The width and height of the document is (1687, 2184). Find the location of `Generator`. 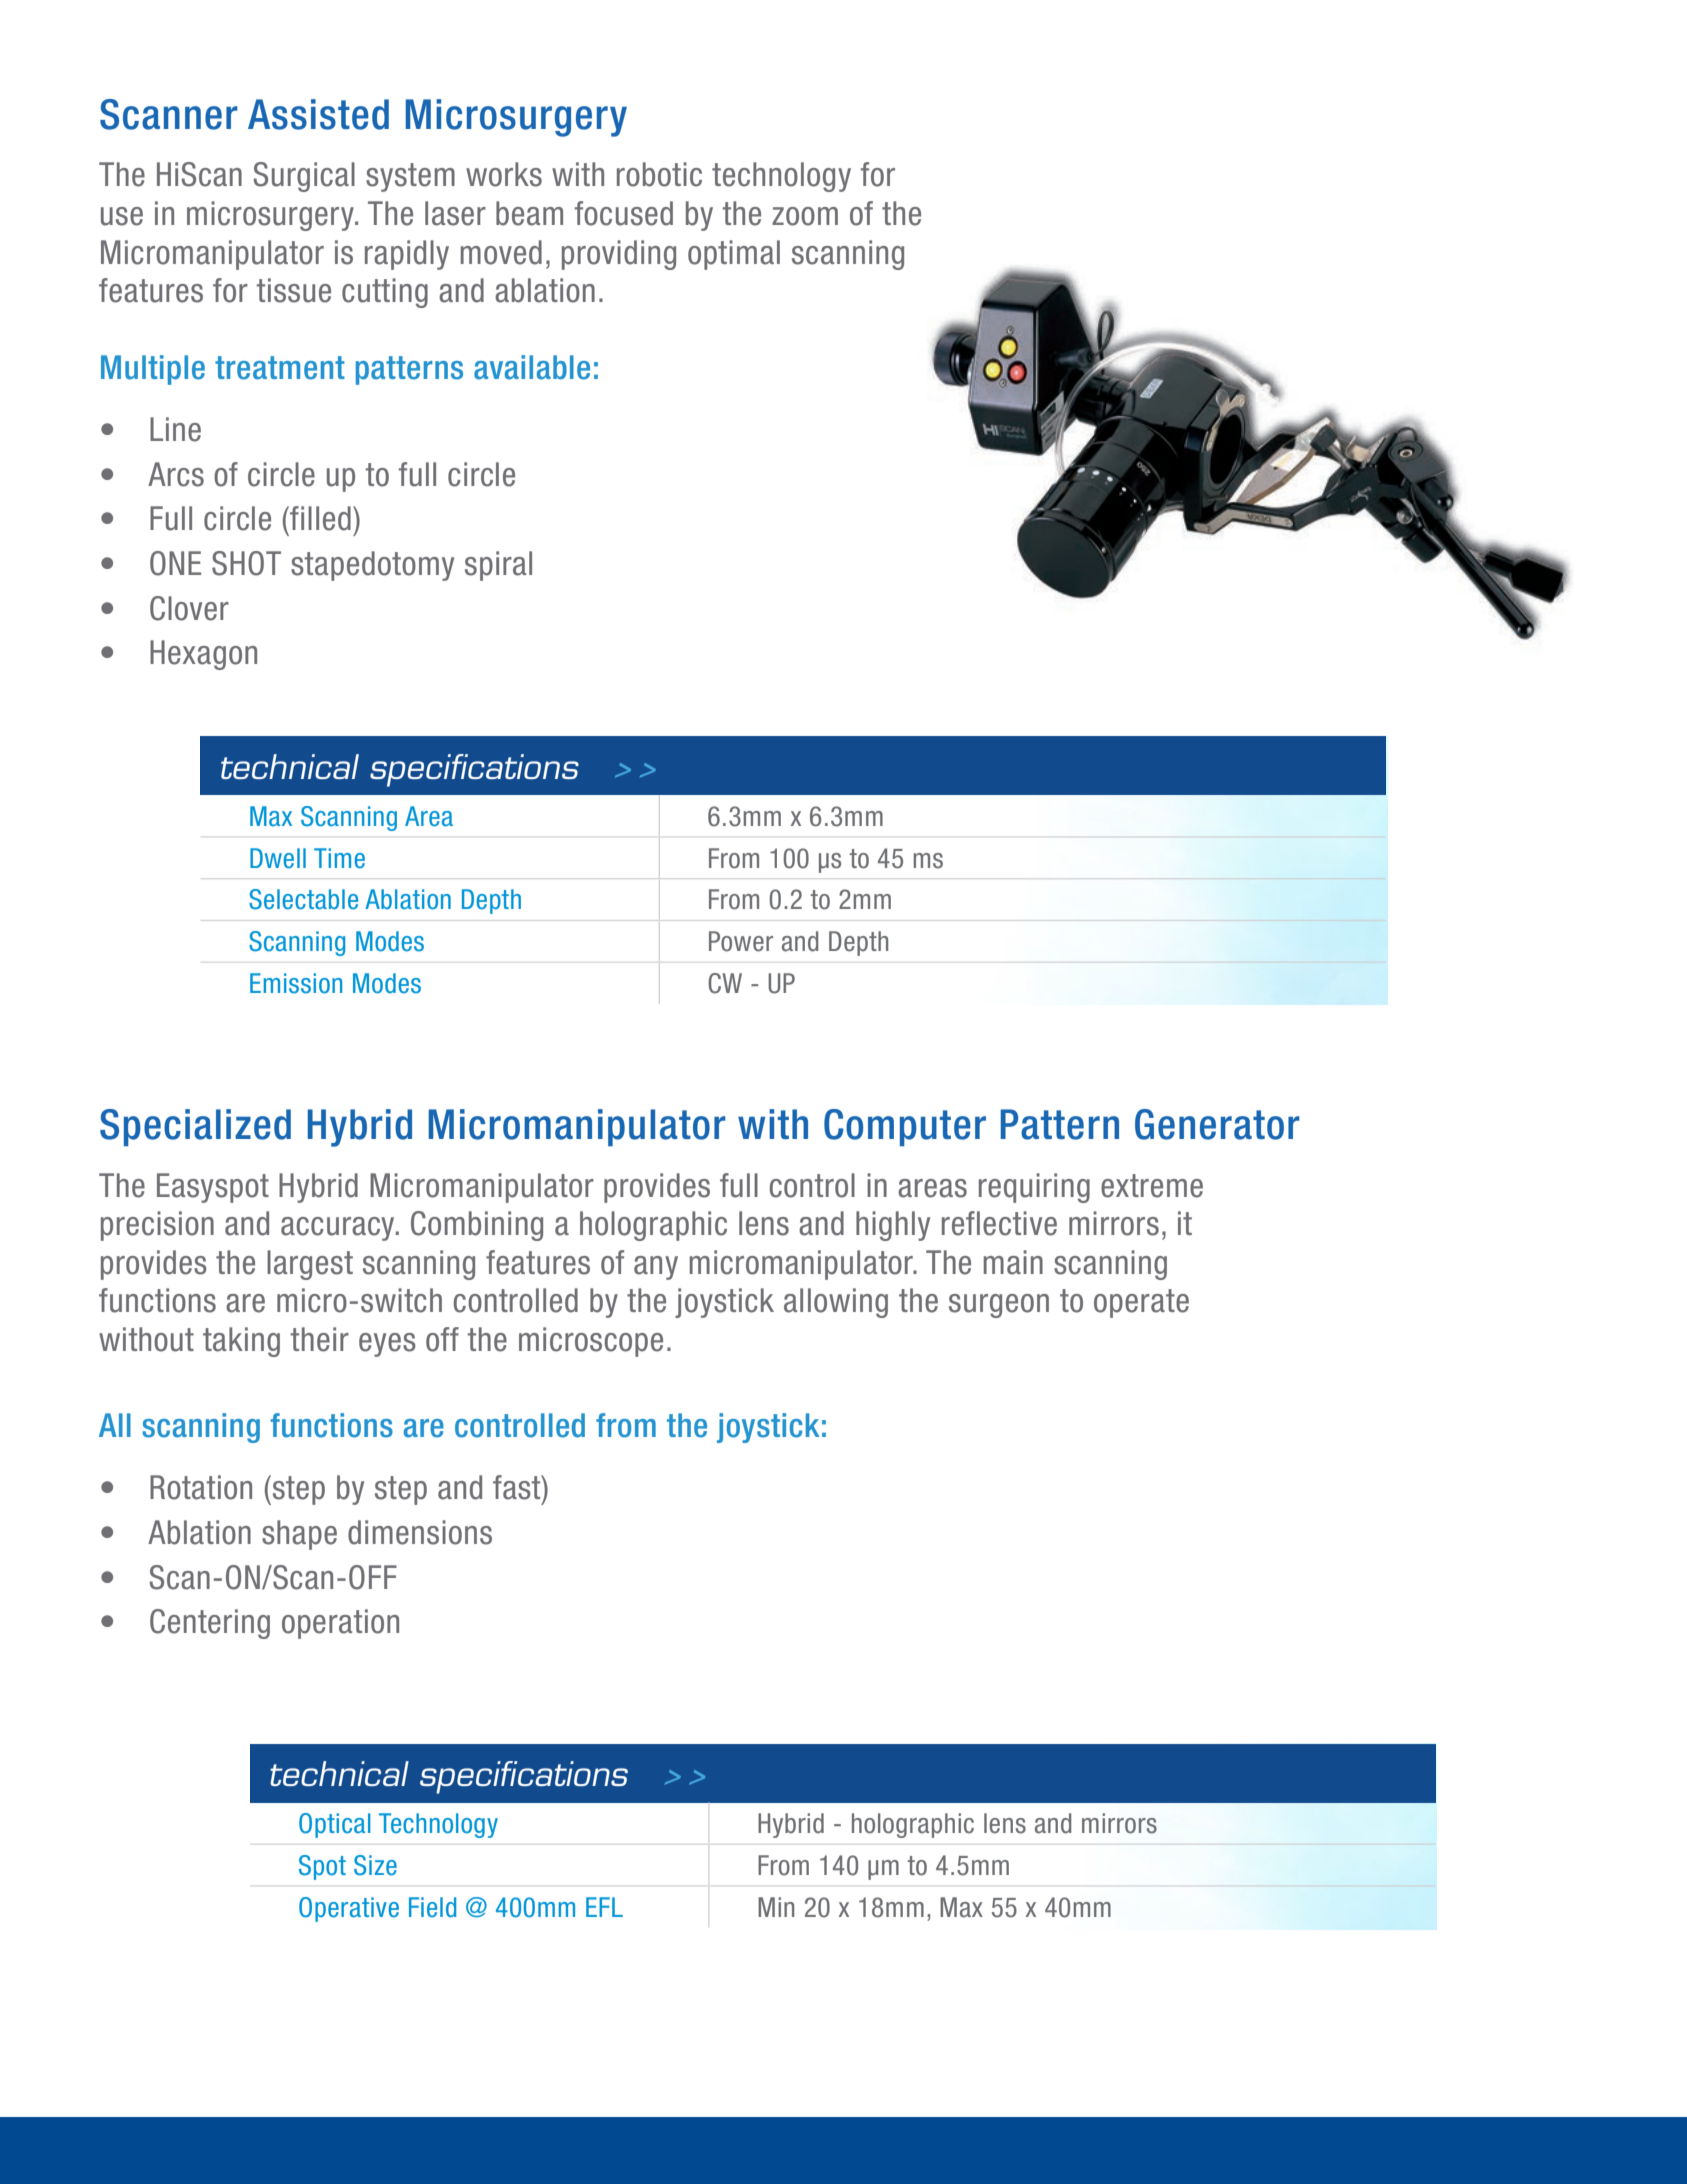

Generator is located at coordinates (1217, 1124).
